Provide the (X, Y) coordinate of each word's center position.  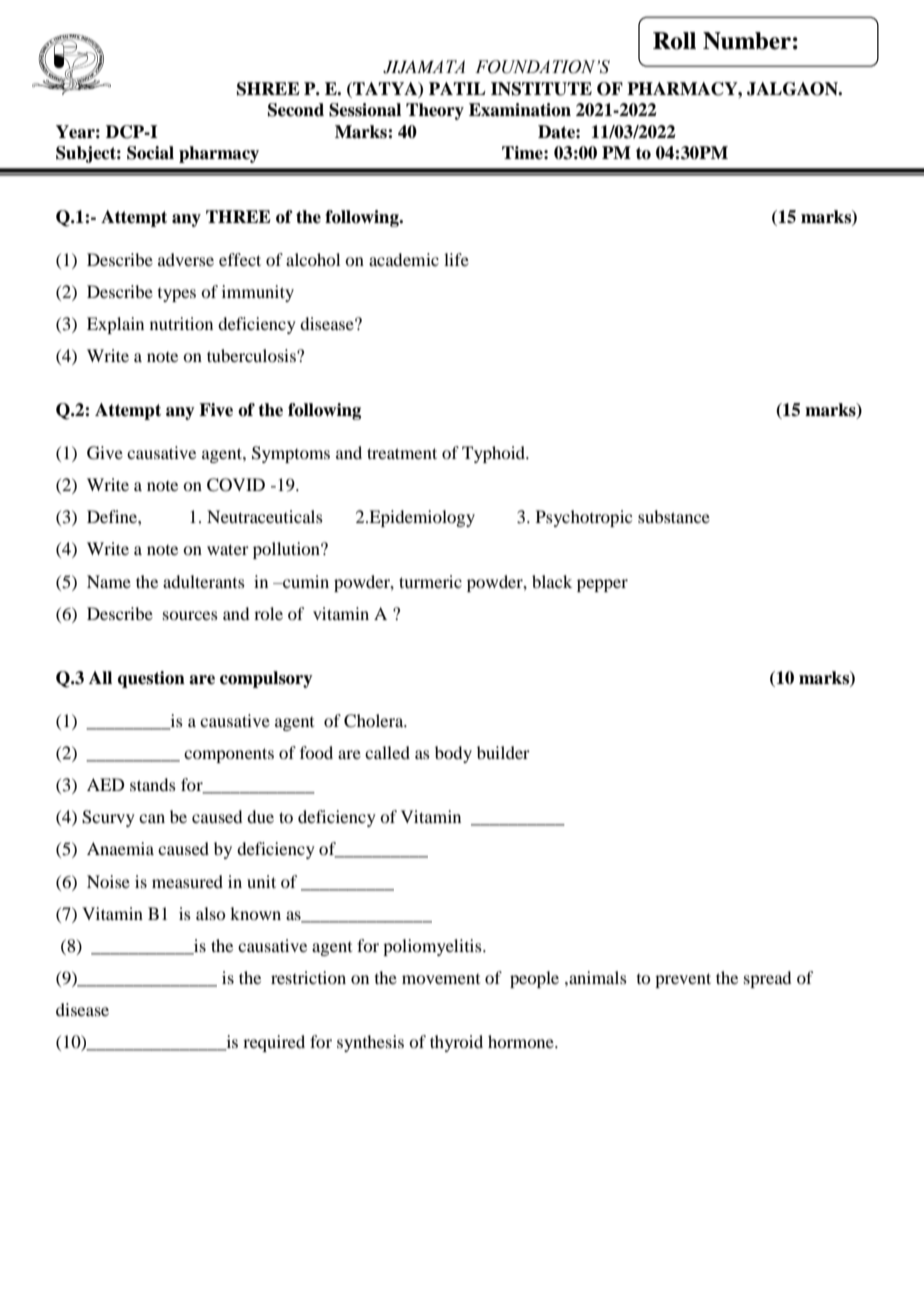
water (228, 549)
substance (674, 516)
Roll (674, 41)
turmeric (430, 581)
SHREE (268, 89)
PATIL (457, 88)
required (274, 1043)
